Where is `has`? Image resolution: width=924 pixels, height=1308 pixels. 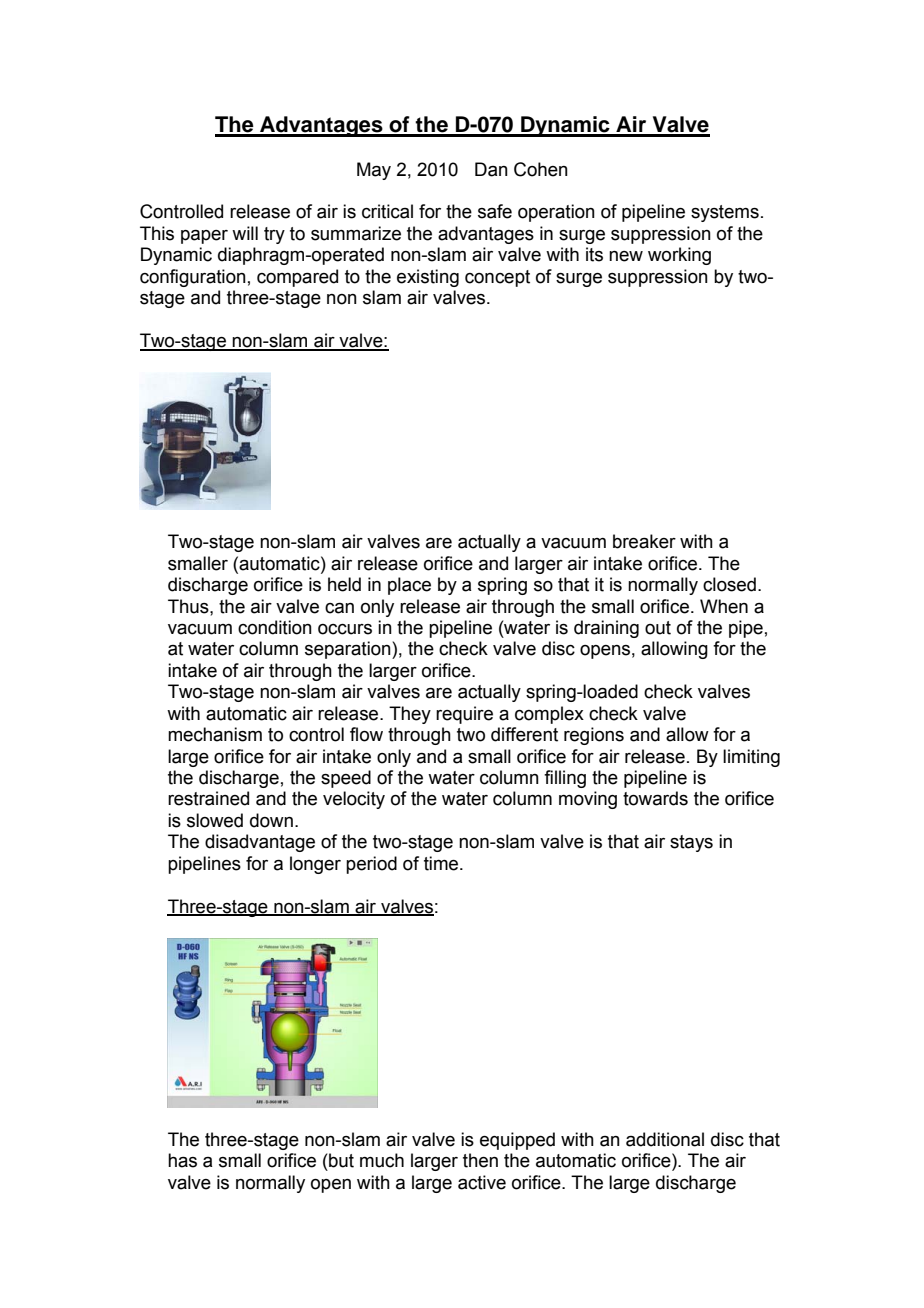
has is located at coordinates (182, 1160).
